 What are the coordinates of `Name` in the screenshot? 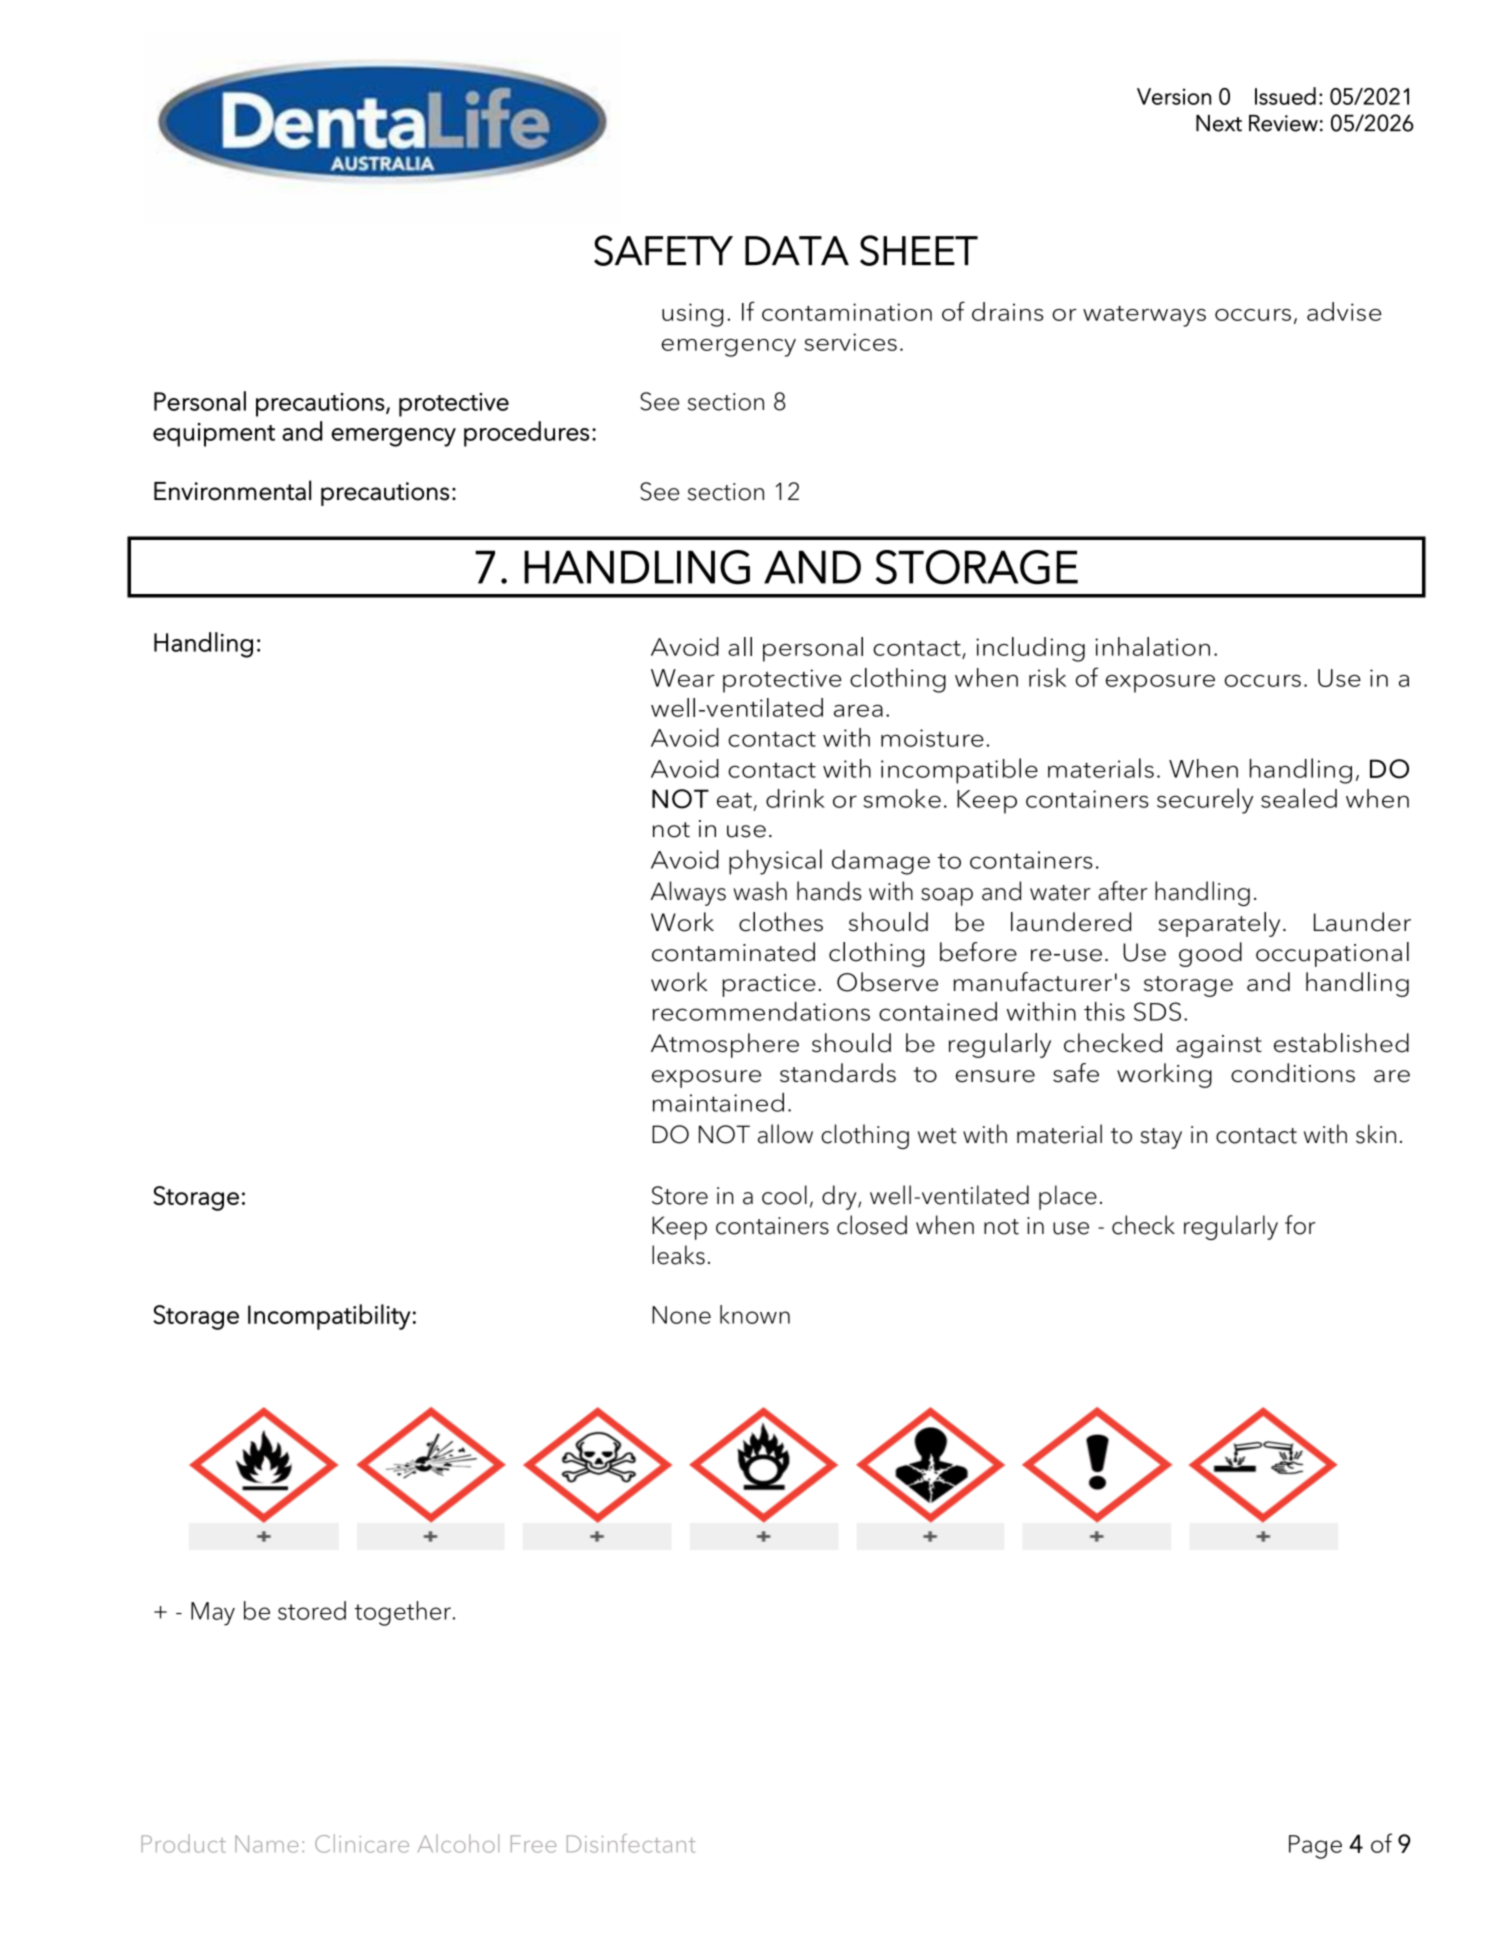 It's located at (266, 1844).
